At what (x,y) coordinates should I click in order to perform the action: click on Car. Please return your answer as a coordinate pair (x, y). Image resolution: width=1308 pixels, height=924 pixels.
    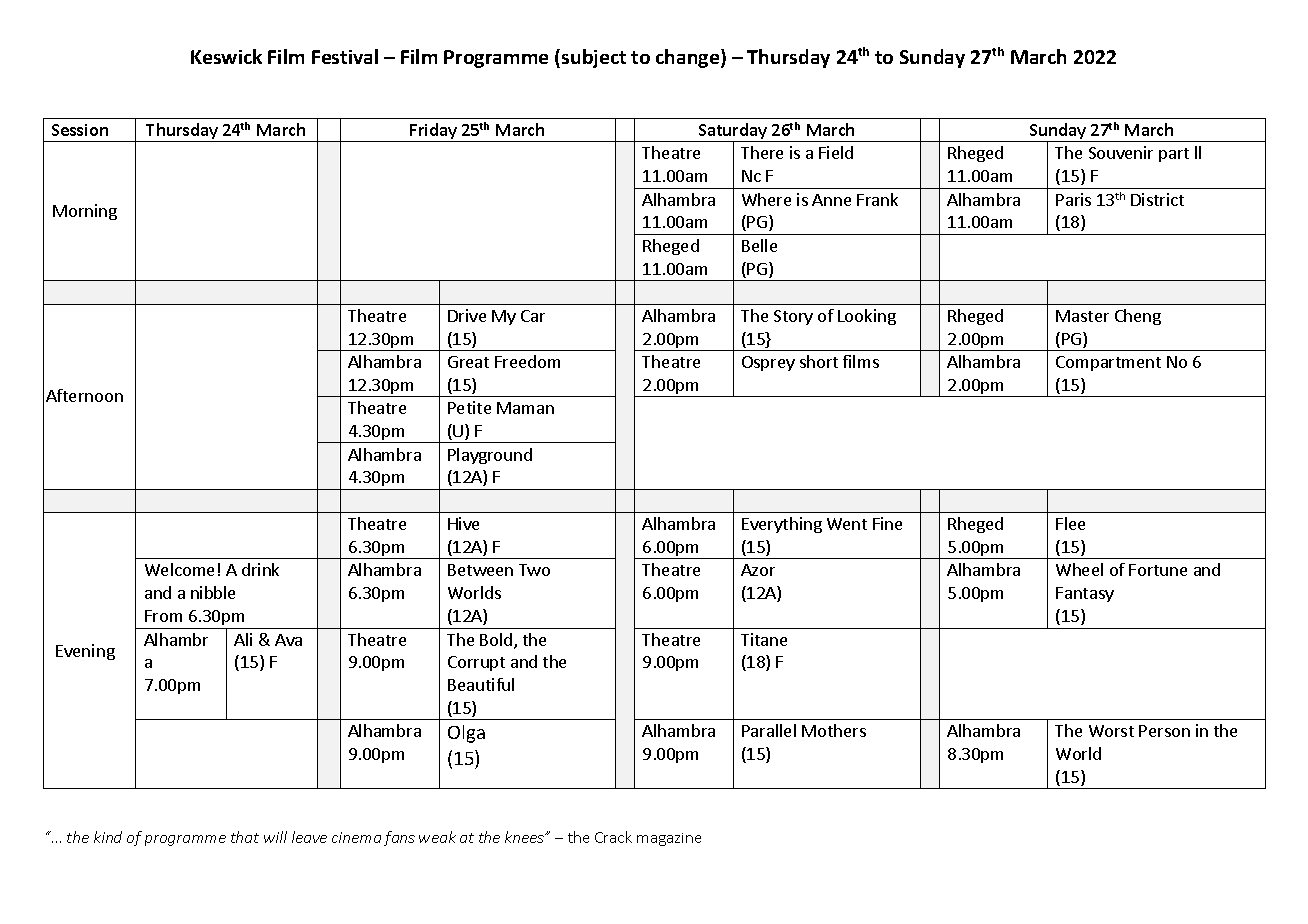
    Looking at the image, I should click on (533, 316).
